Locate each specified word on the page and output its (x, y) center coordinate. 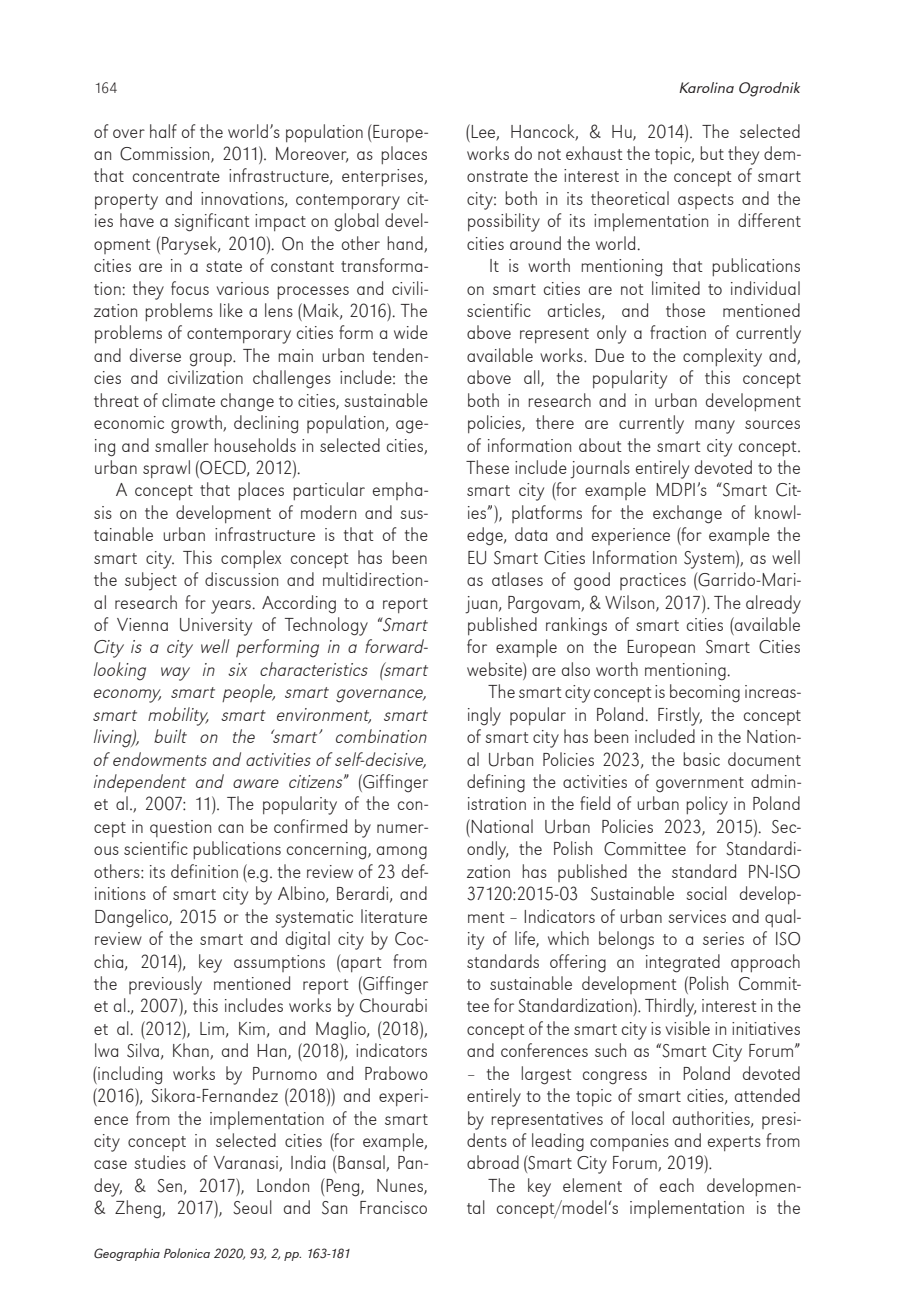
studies (160, 1162)
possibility (504, 222)
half (163, 131)
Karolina (706, 87)
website (495, 669)
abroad (493, 1162)
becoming (705, 693)
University (216, 627)
